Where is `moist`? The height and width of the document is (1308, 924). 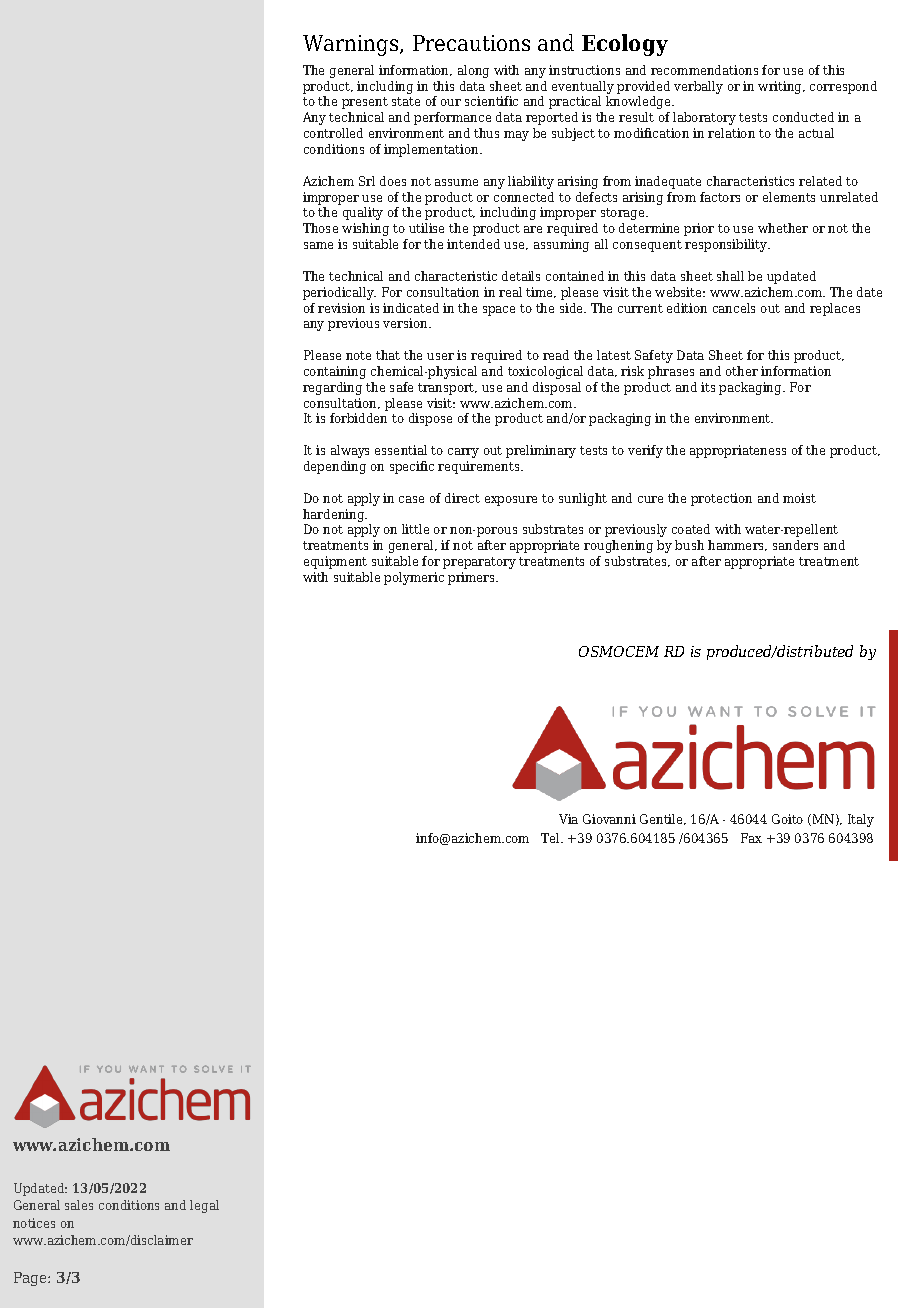
moist is located at coordinates (799, 498).
